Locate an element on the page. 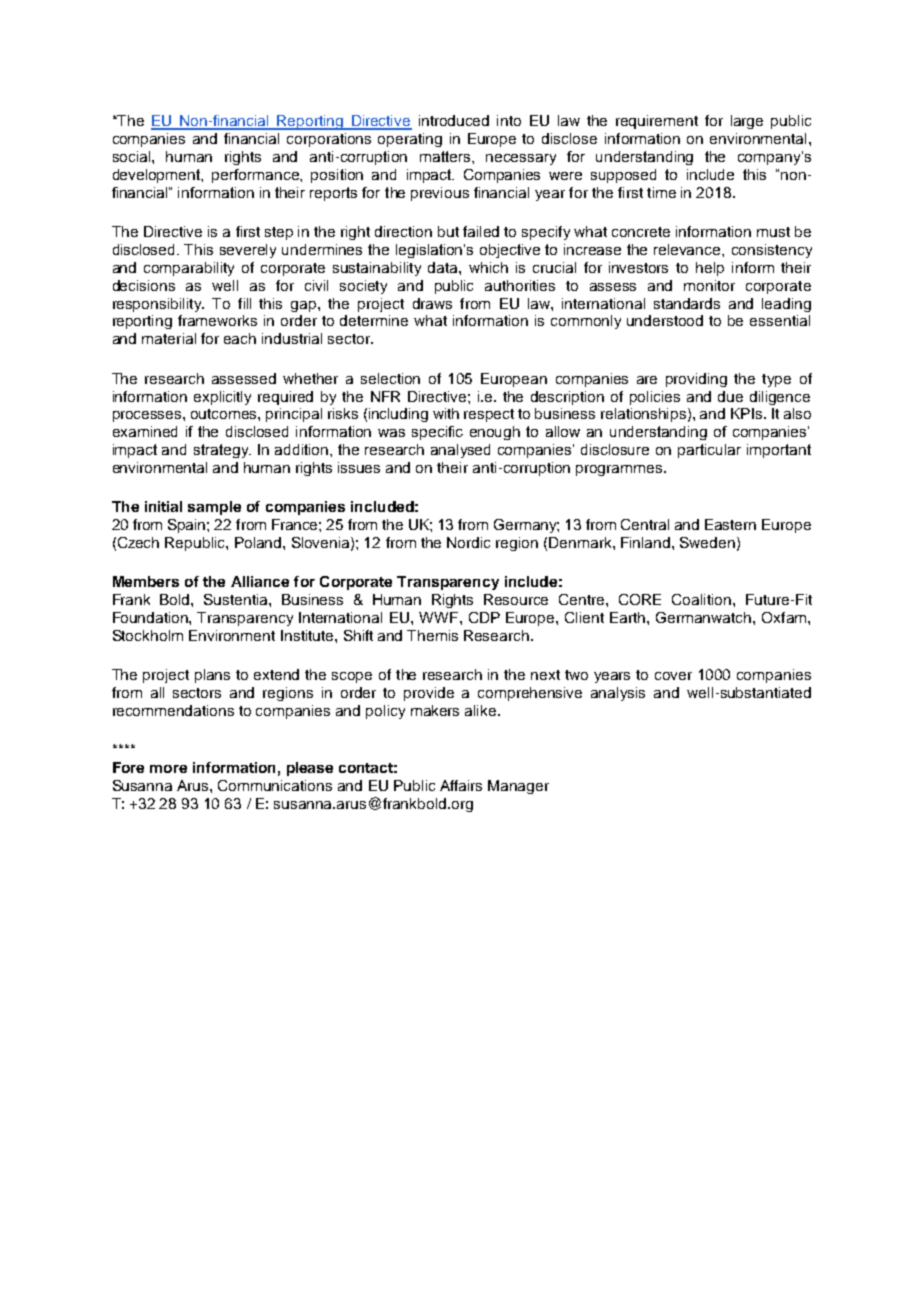  selection is located at coordinates (390, 378).
